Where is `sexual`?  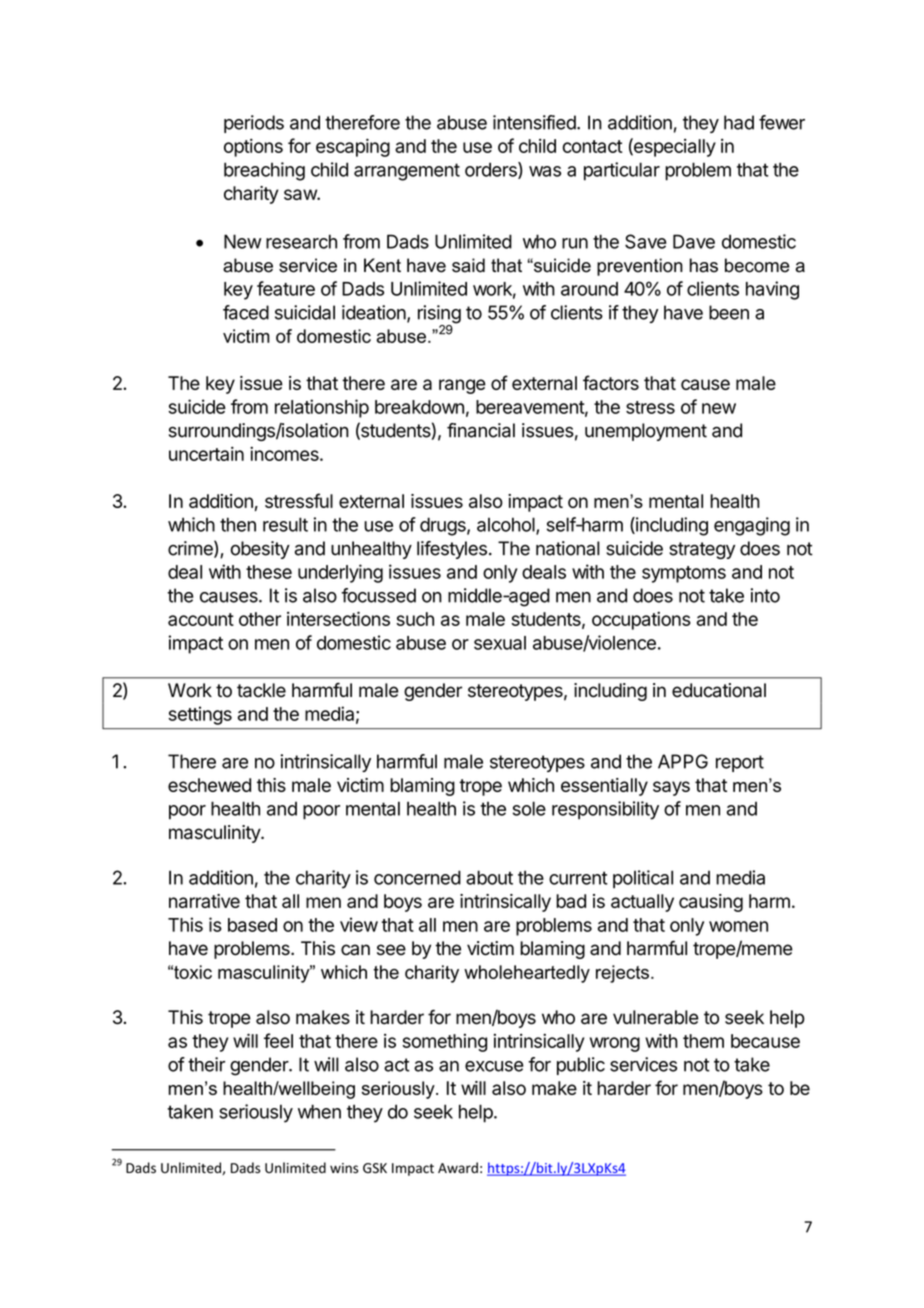
sexual is located at coordinates (500, 643).
